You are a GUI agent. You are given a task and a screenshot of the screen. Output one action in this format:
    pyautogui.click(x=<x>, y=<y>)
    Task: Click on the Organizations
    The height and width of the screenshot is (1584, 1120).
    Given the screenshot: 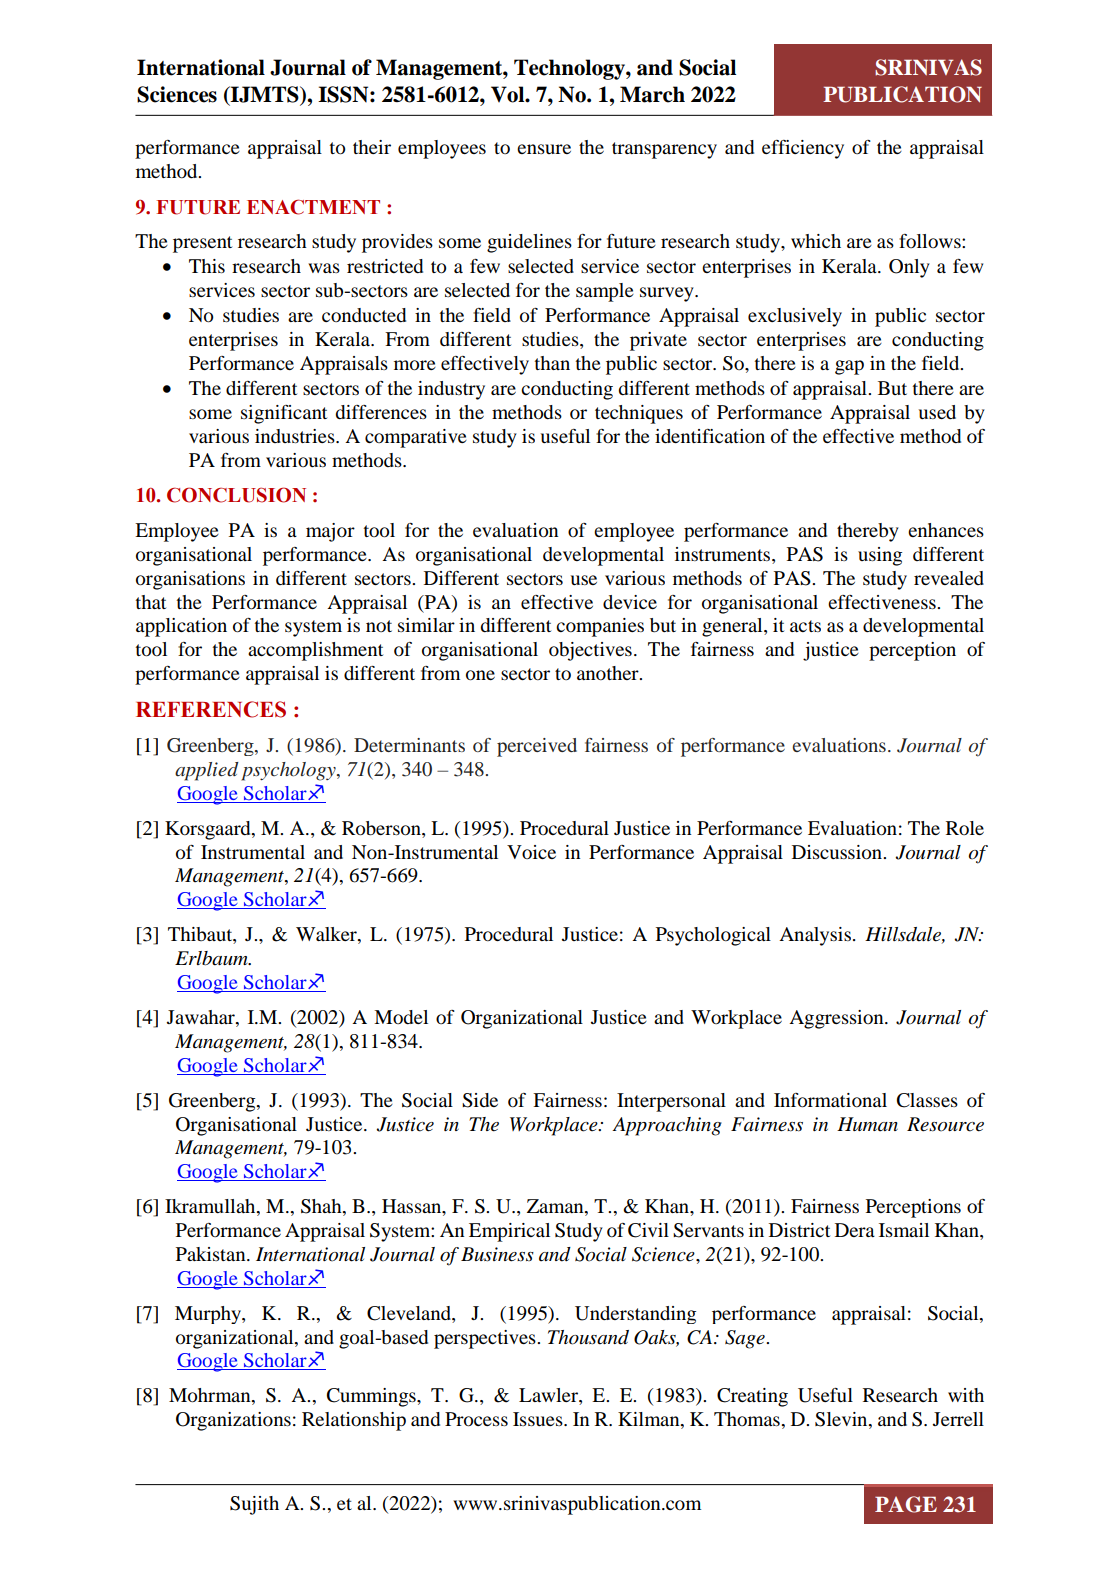 What is the action you would take?
    pyautogui.click(x=233, y=1421)
